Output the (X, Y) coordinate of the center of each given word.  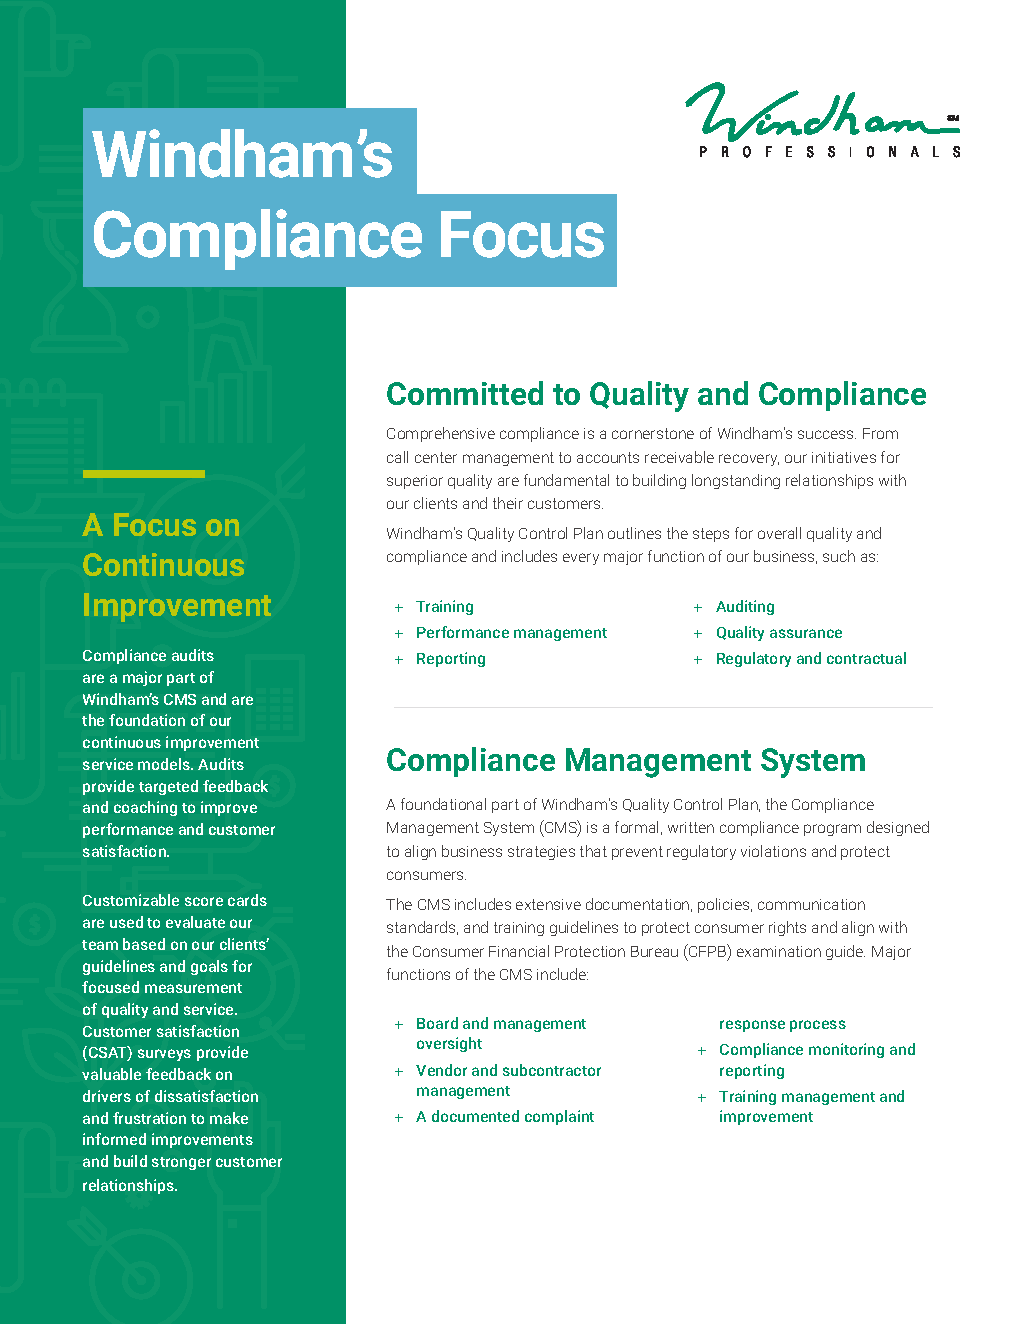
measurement (193, 988)
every (581, 559)
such (839, 556)
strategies (541, 853)
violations (773, 851)
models (165, 764)
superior (415, 482)
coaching (145, 808)
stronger (181, 1163)
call (397, 457)
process (818, 1026)
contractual (866, 658)
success (827, 434)
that (593, 851)
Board (437, 1023)
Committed (465, 393)
